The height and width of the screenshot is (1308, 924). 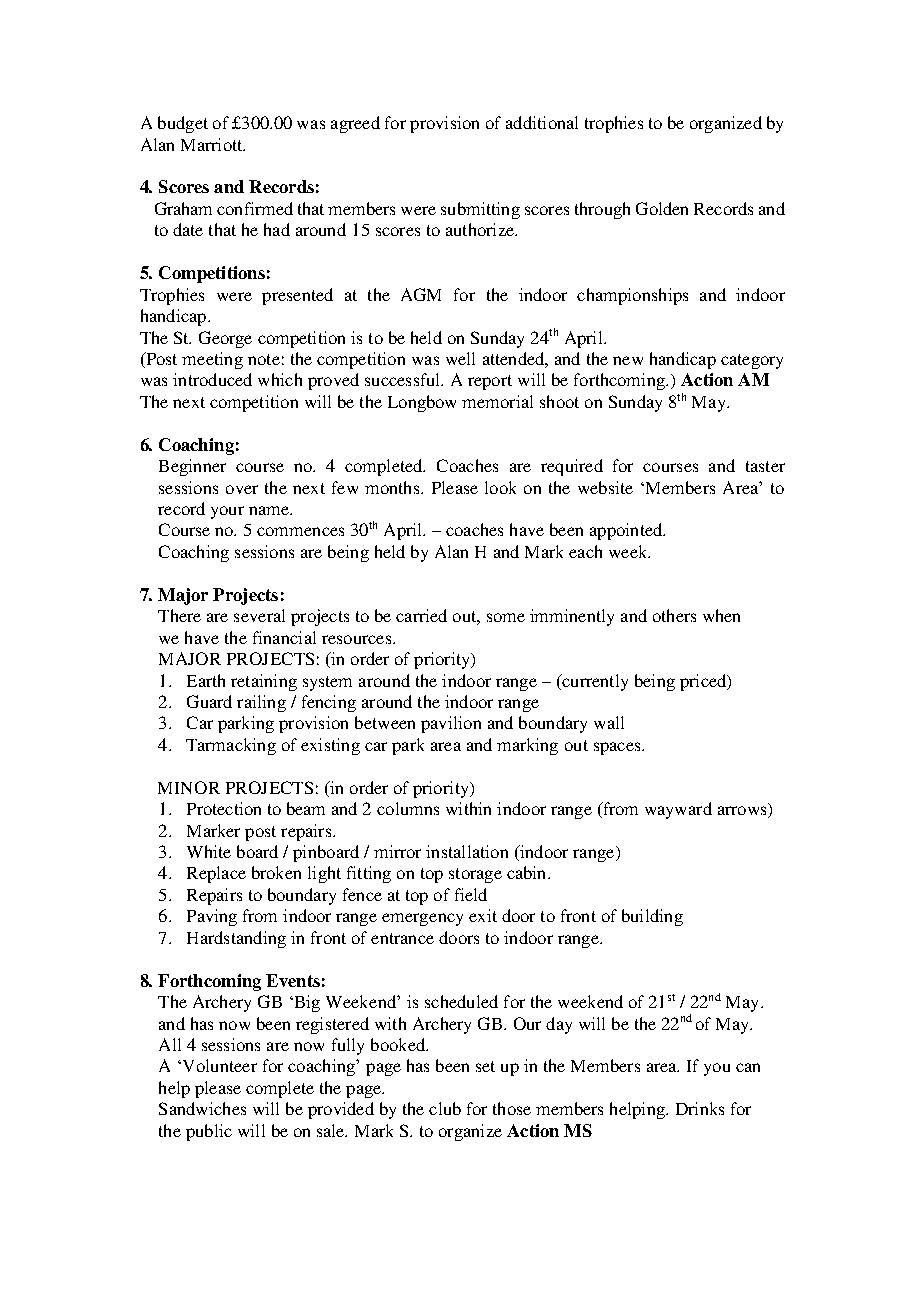 What do you see at coordinates (765, 466) in the screenshot?
I see `taster` at bounding box center [765, 466].
